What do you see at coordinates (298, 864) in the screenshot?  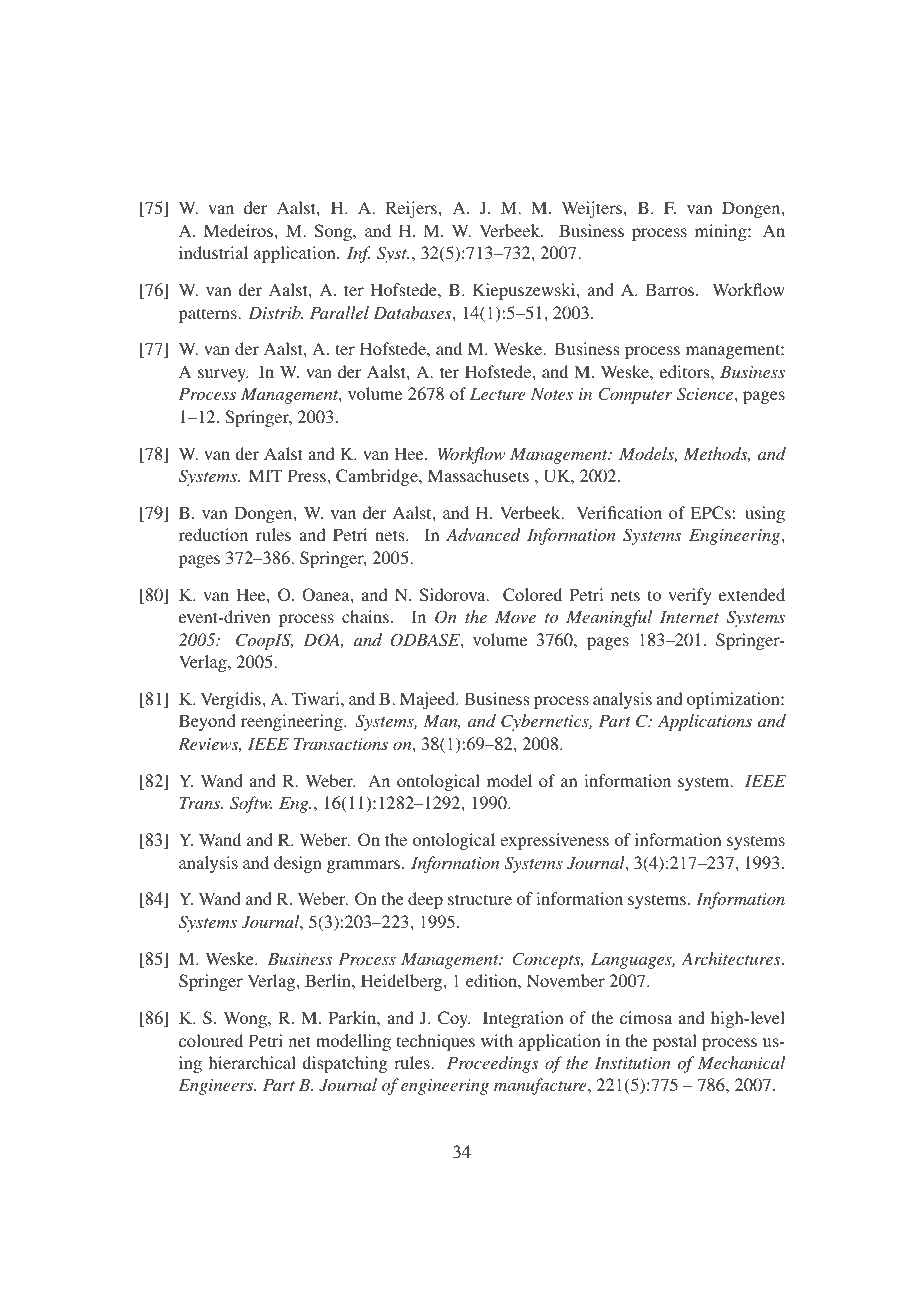 I see `design` at bounding box center [298, 864].
